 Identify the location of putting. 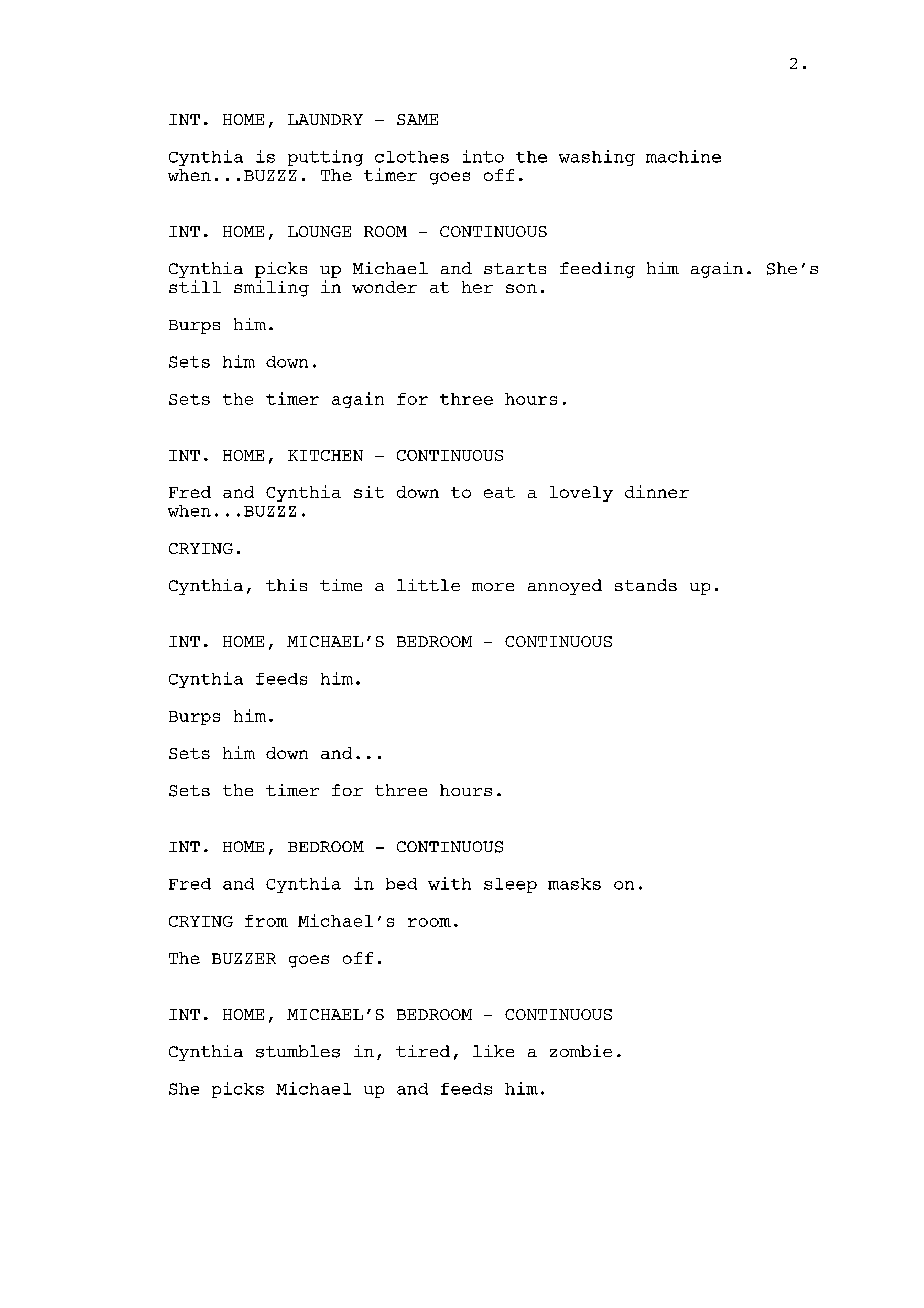
(325, 158).
